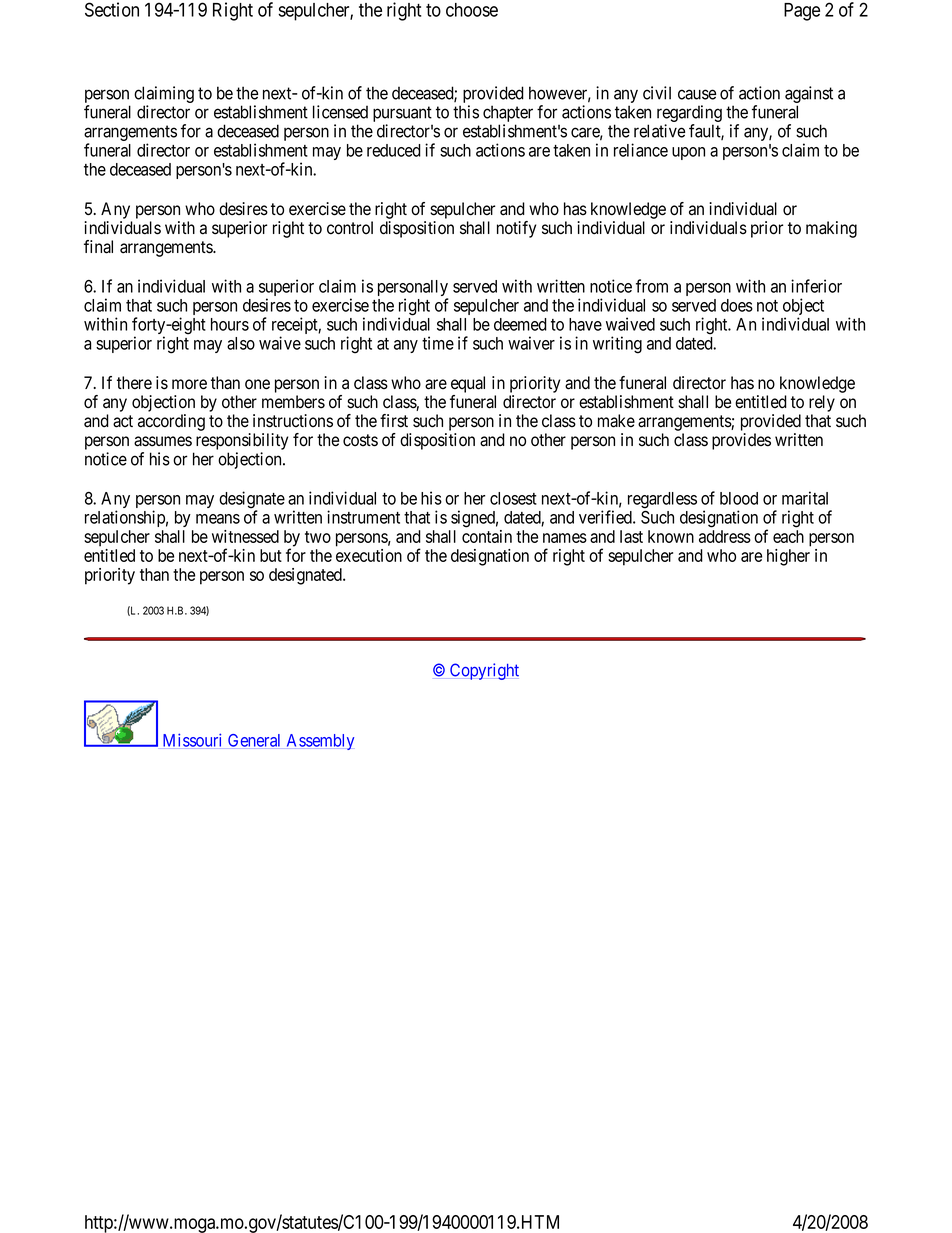  Describe the element at coordinates (112, 9) in the image. I see `Section` at that location.
